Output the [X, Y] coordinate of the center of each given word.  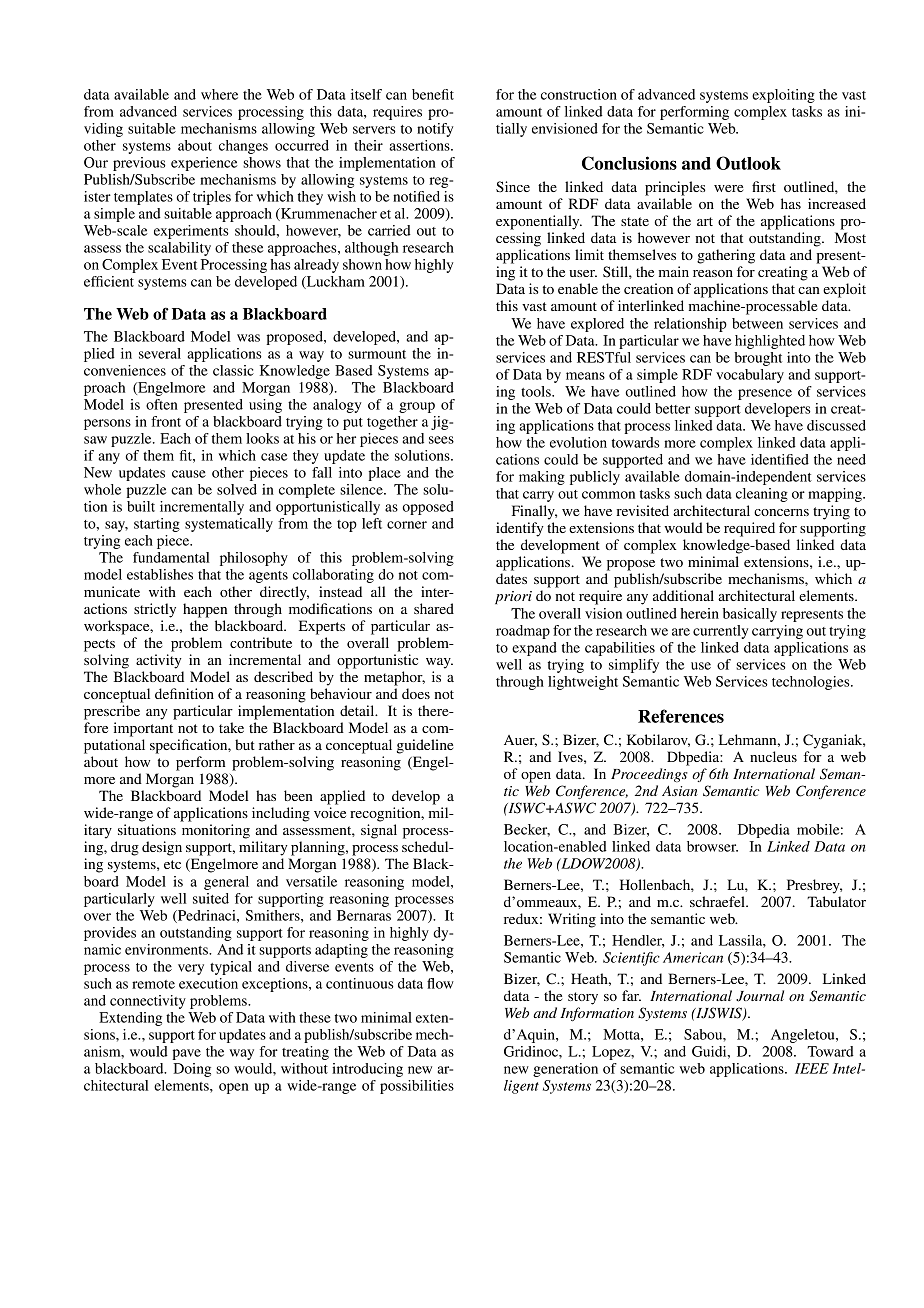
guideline [425, 746]
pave [186, 1054]
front [166, 421]
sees [441, 440]
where [219, 94]
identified [780, 459]
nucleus [773, 756]
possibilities [417, 1087]
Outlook [748, 163]
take [231, 727]
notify [435, 130]
